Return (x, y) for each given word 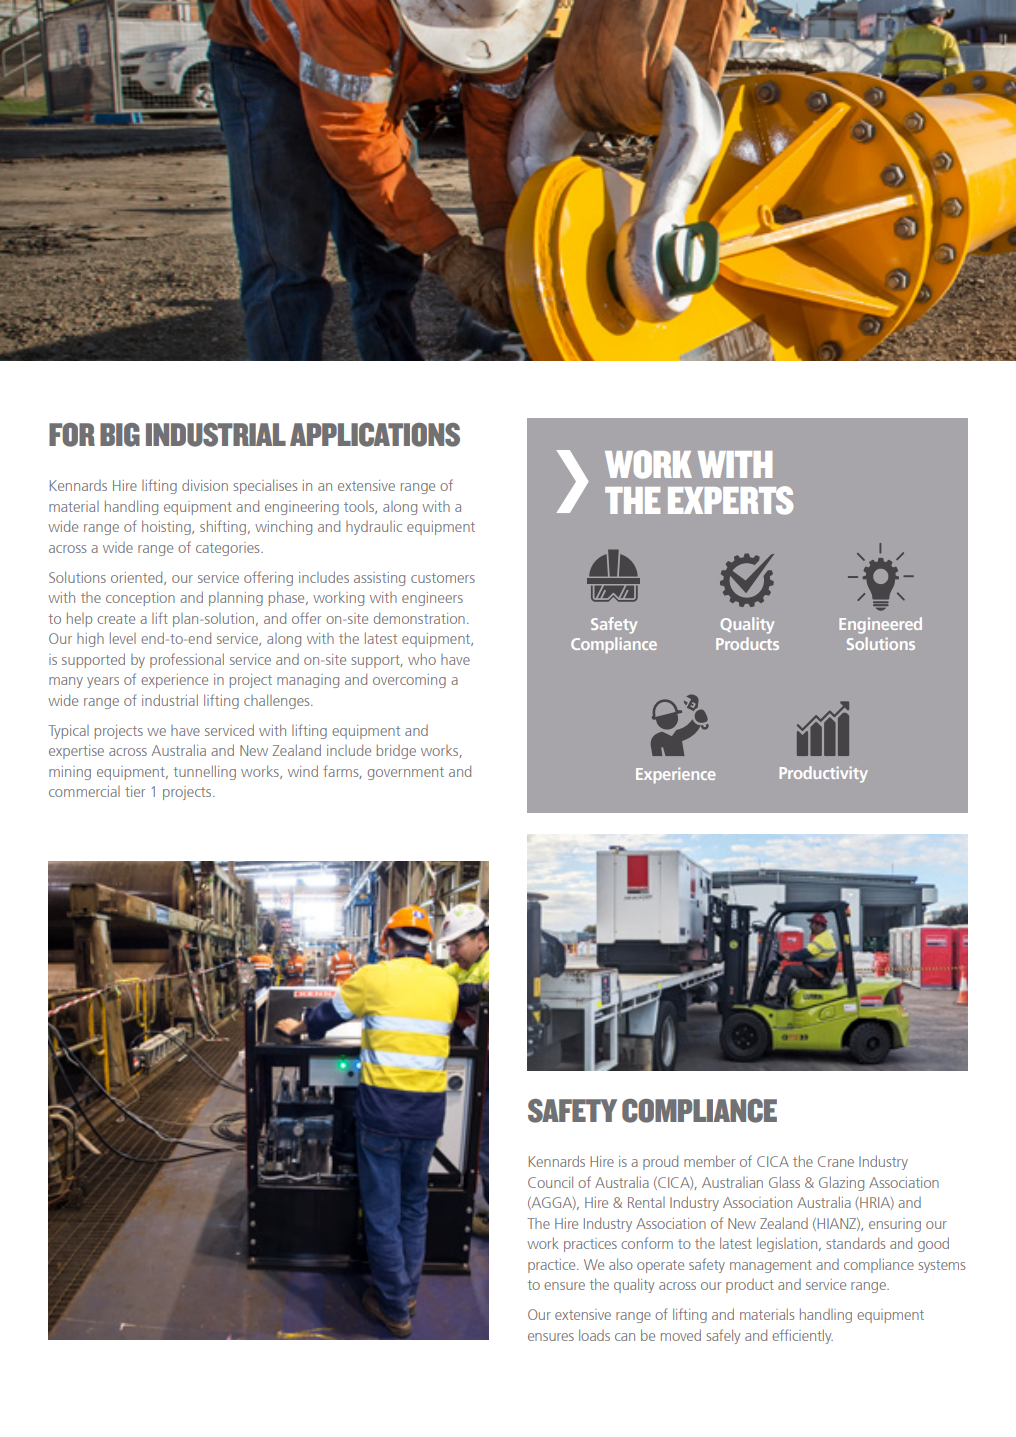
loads (594, 1335)
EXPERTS (730, 500)
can (625, 1337)
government (406, 773)
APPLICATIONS (375, 435)
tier (135, 791)
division (205, 485)
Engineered (880, 625)
